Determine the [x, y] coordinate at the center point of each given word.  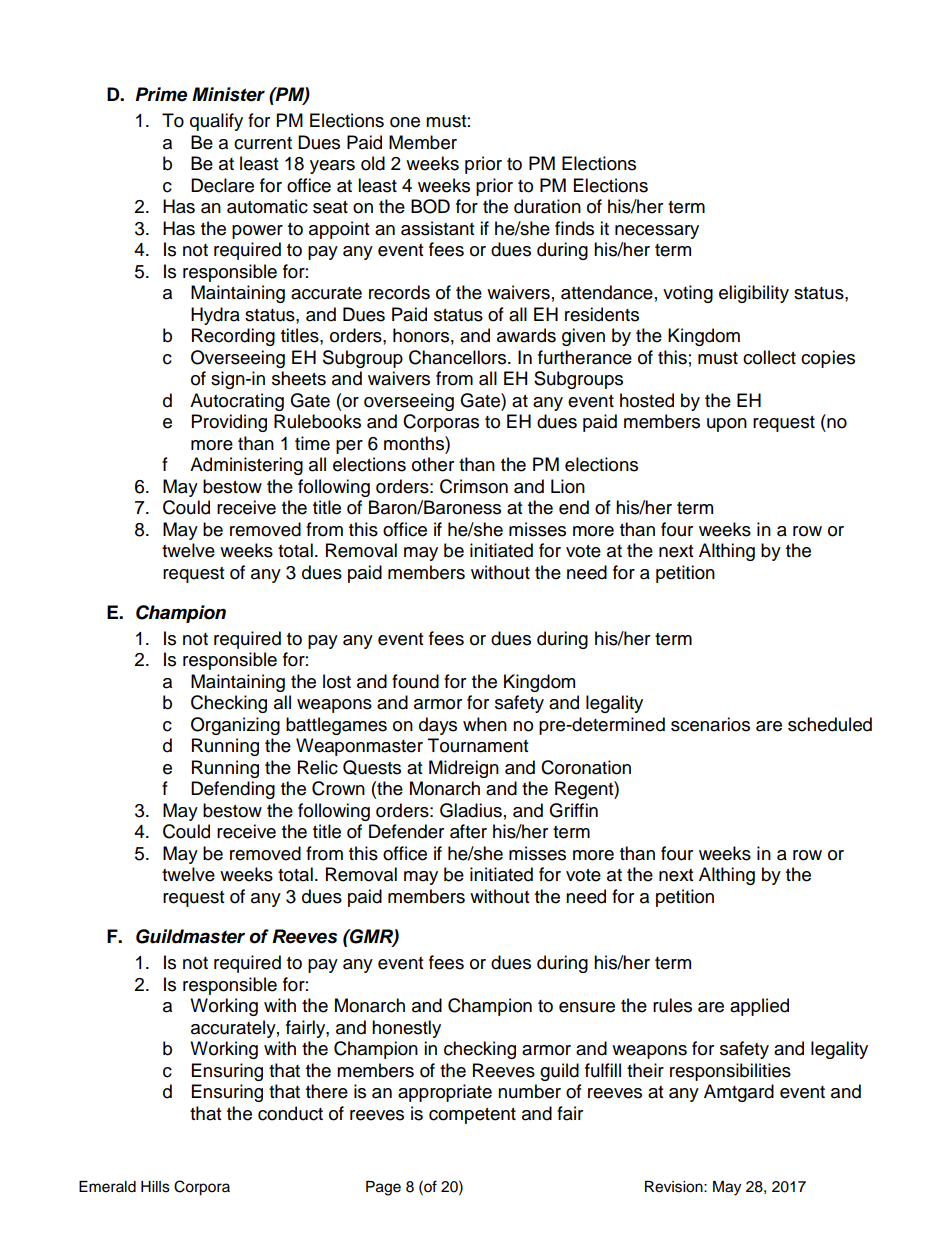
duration [547, 206]
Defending [233, 790]
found [415, 681]
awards [526, 335]
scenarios [710, 724]
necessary [657, 232]
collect [769, 357]
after [468, 831]
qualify [216, 122]
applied [759, 1007]
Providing [229, 423]
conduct [290, 1113]
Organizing [235, 726]
